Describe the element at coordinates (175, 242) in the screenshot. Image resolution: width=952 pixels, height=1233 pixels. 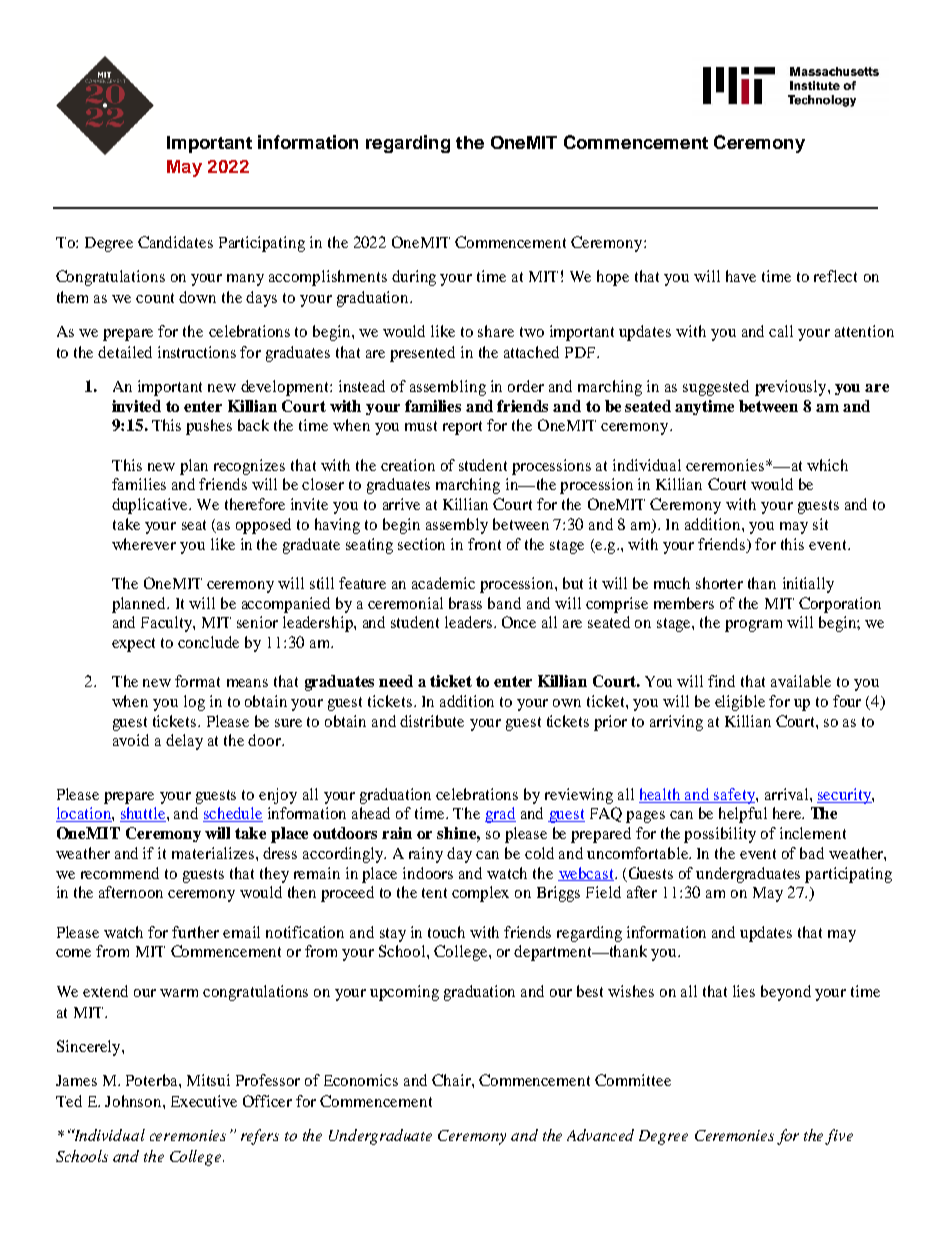
I see `Candidates` at that location.
